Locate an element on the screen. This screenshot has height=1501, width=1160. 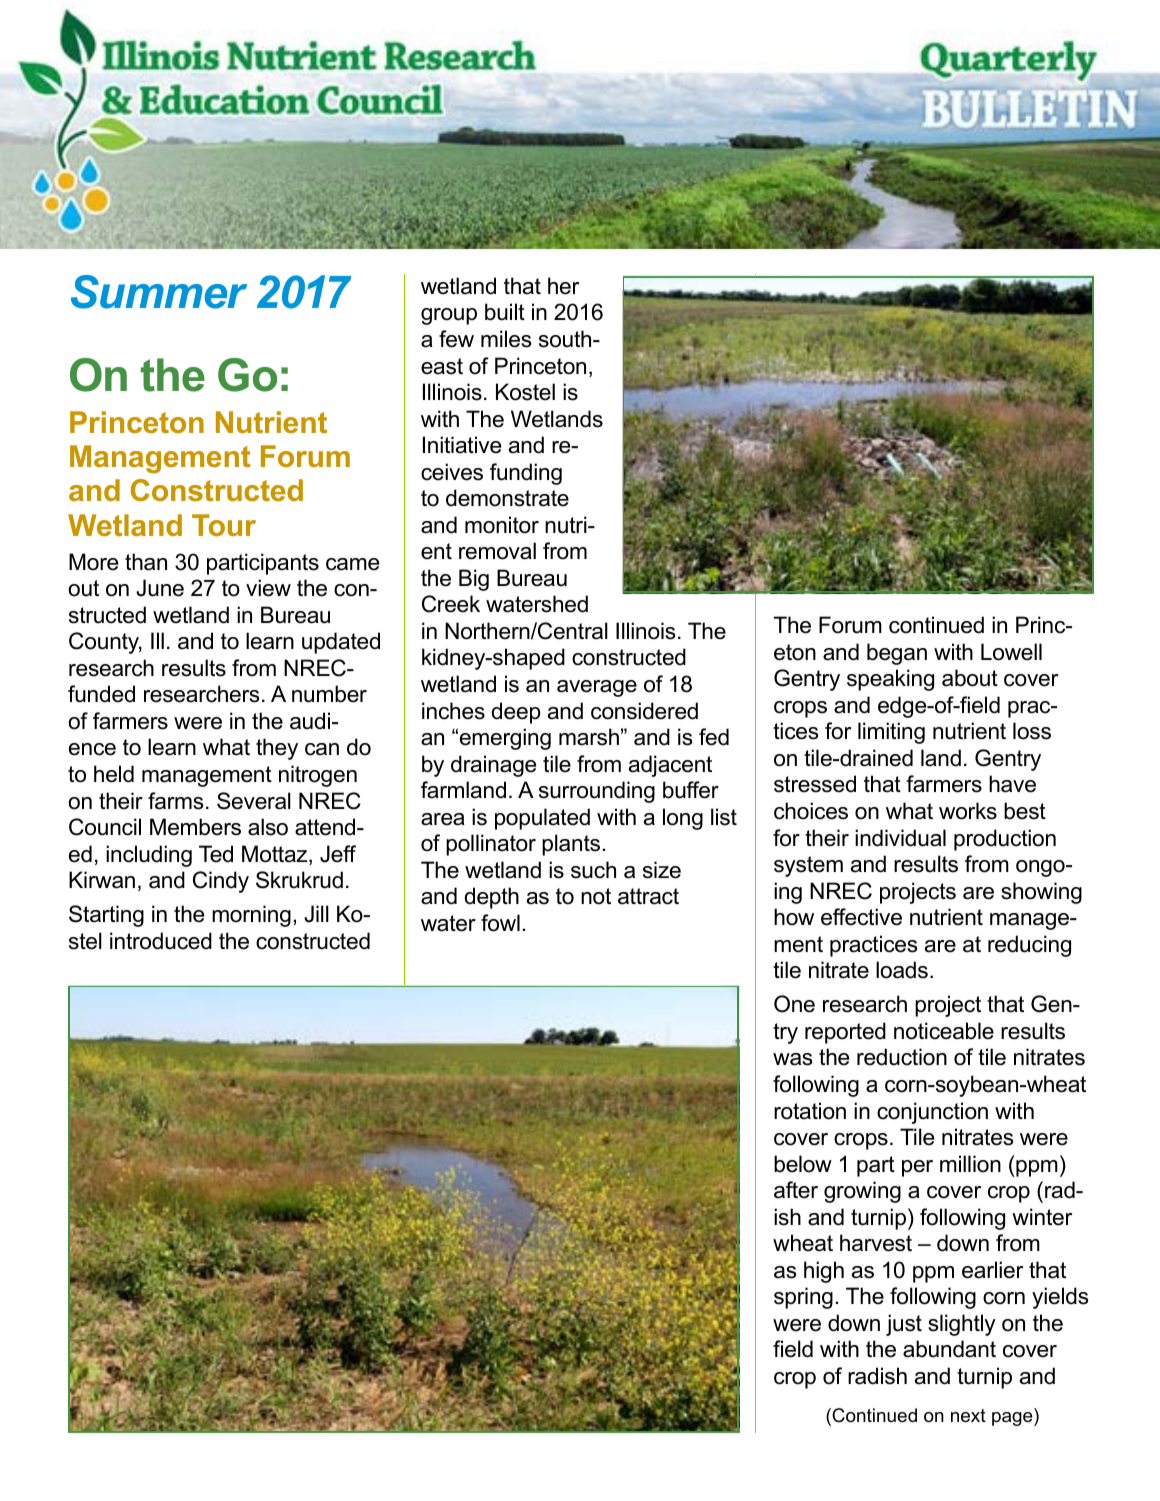
miles is located at coordinates (506, 339).
